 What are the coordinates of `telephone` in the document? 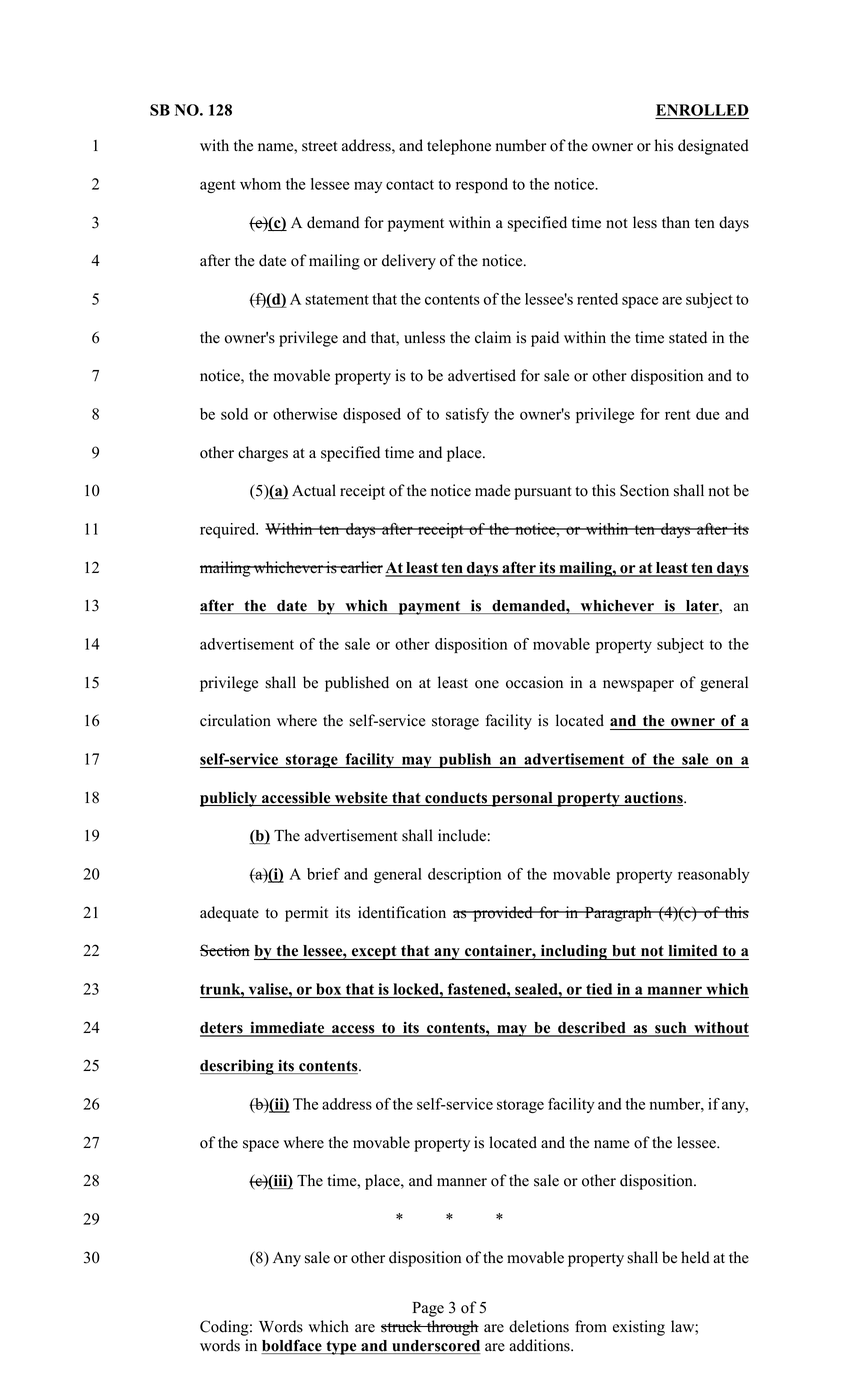 It's located at (459, 147).
